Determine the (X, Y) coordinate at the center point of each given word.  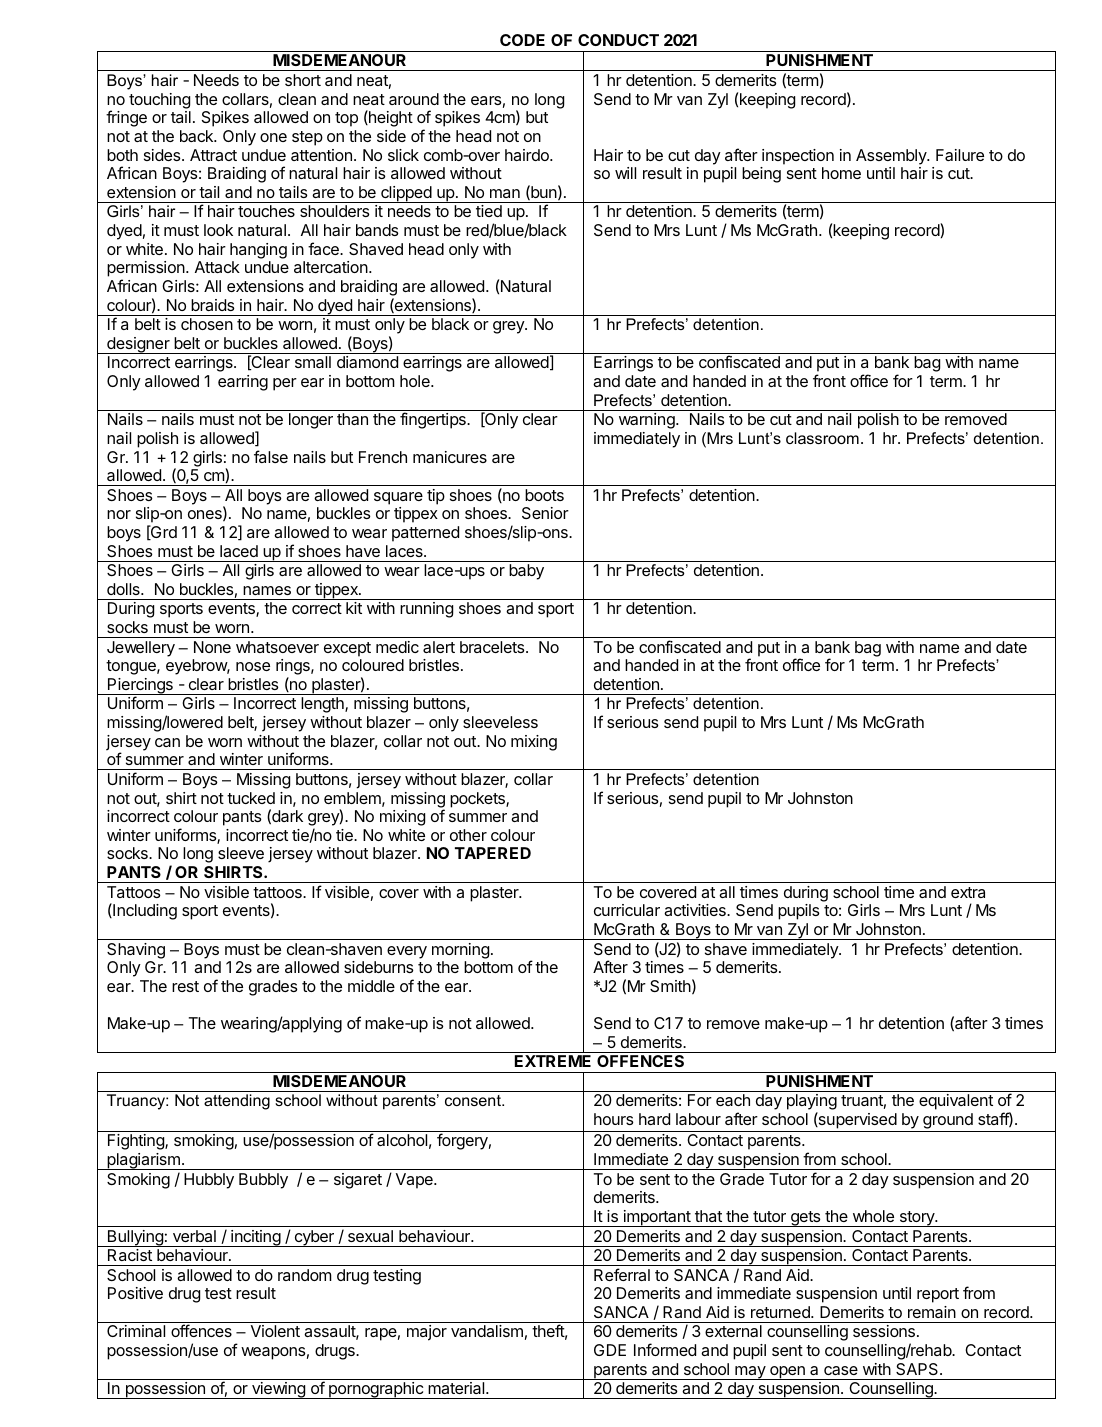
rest (185, 986)
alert (439, 647)
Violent (275, 1331)
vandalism (487, 1331)
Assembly (892, 157)
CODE (522, 40)
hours (614, 1119)
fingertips (434, 420)
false (271, 456)
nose (253, 666)
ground (948, 1122)
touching (159, 101)
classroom (822, 438)
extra (968, 892)
